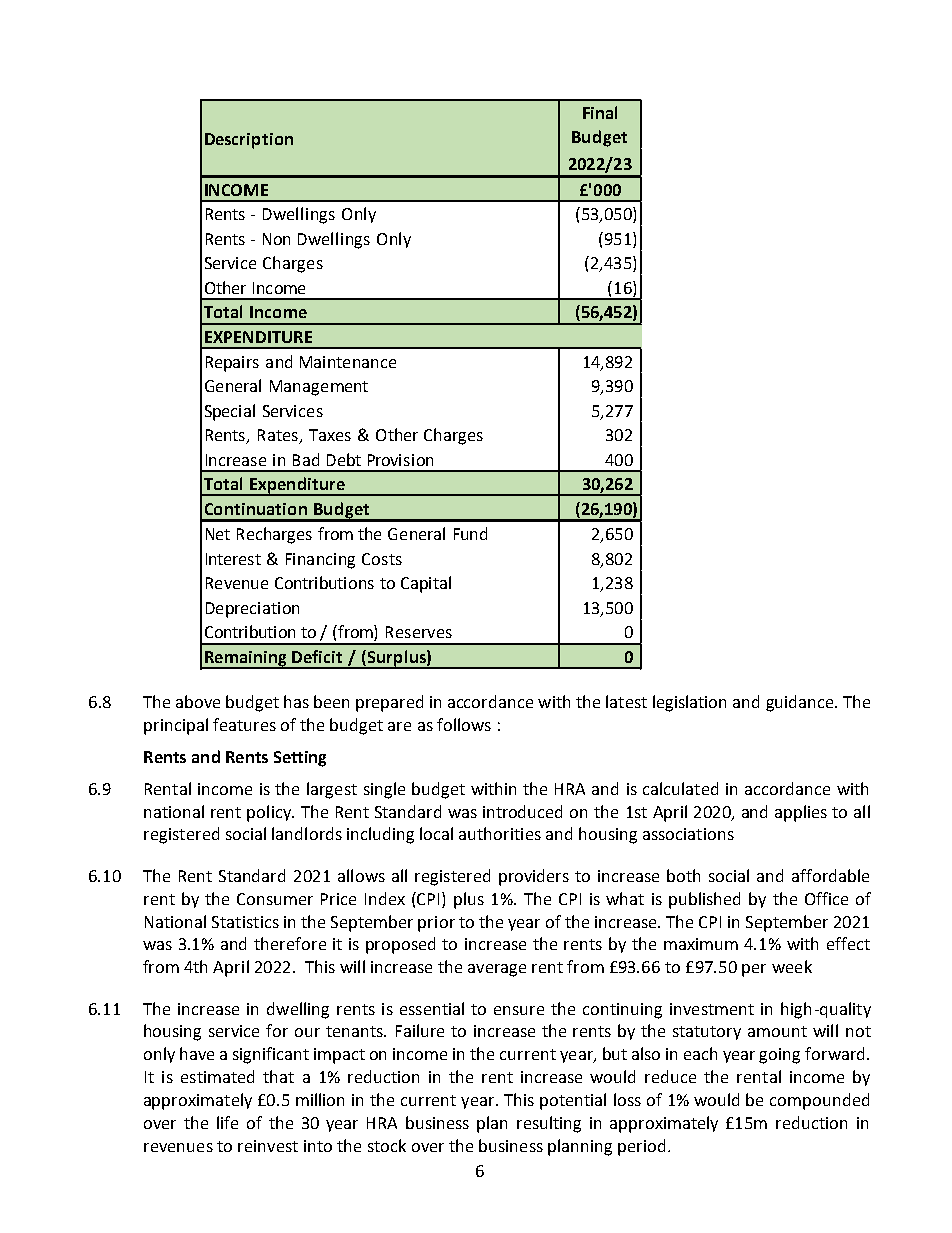 This screenshot has width=952, height=1233. Describe the element at coordinates (801, 703) in the screenshot. I see `guidance` at that location.
